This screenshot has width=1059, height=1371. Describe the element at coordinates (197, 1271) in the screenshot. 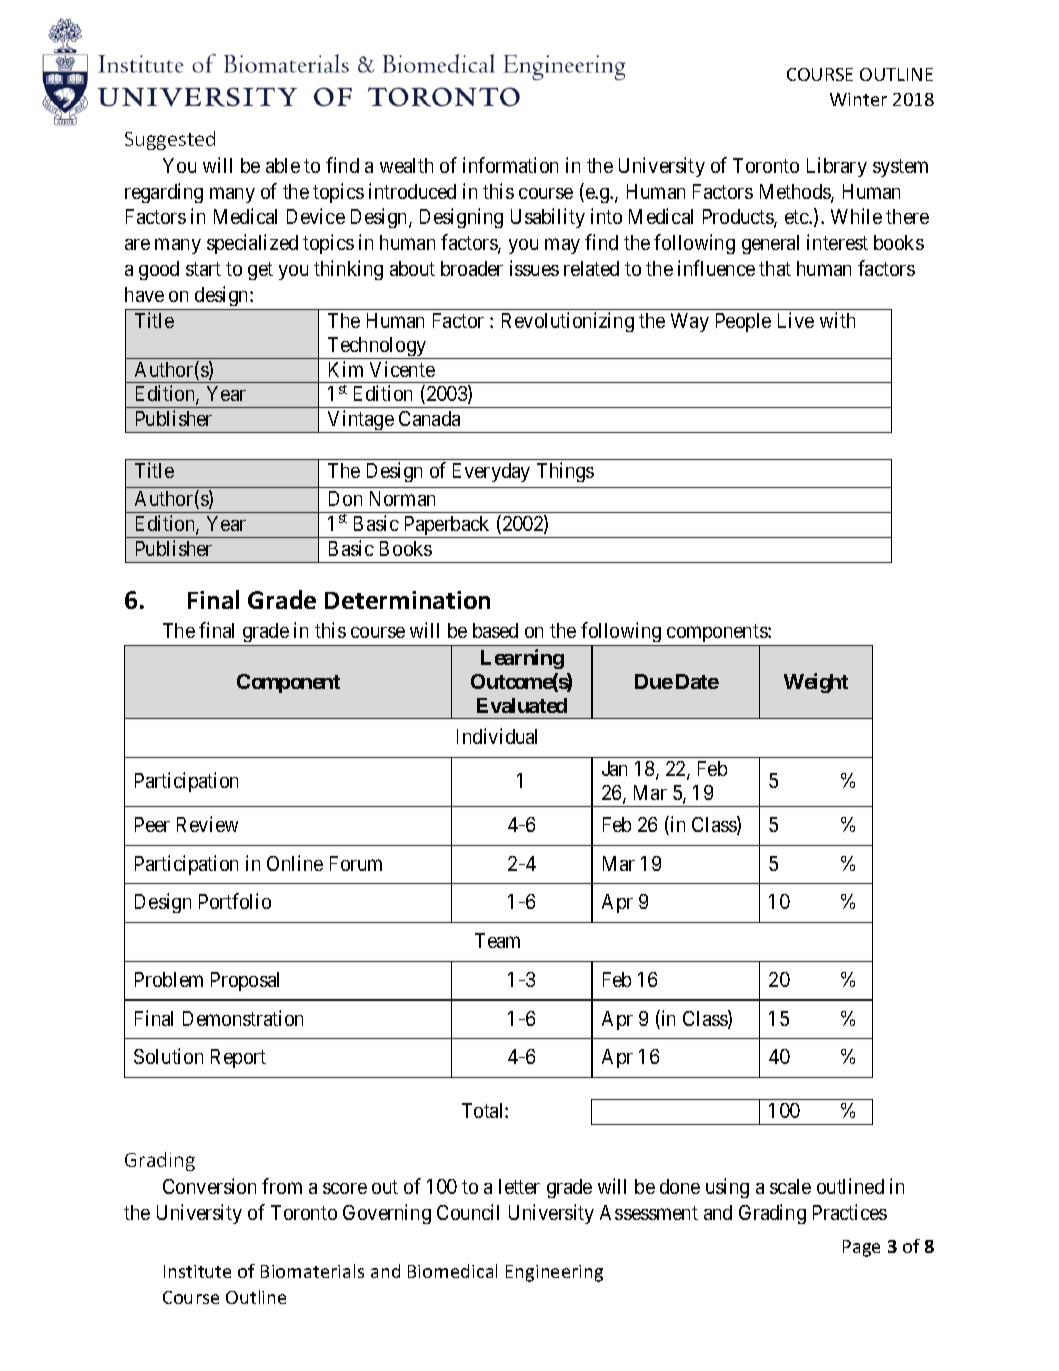

I see `Institute` at that location.
